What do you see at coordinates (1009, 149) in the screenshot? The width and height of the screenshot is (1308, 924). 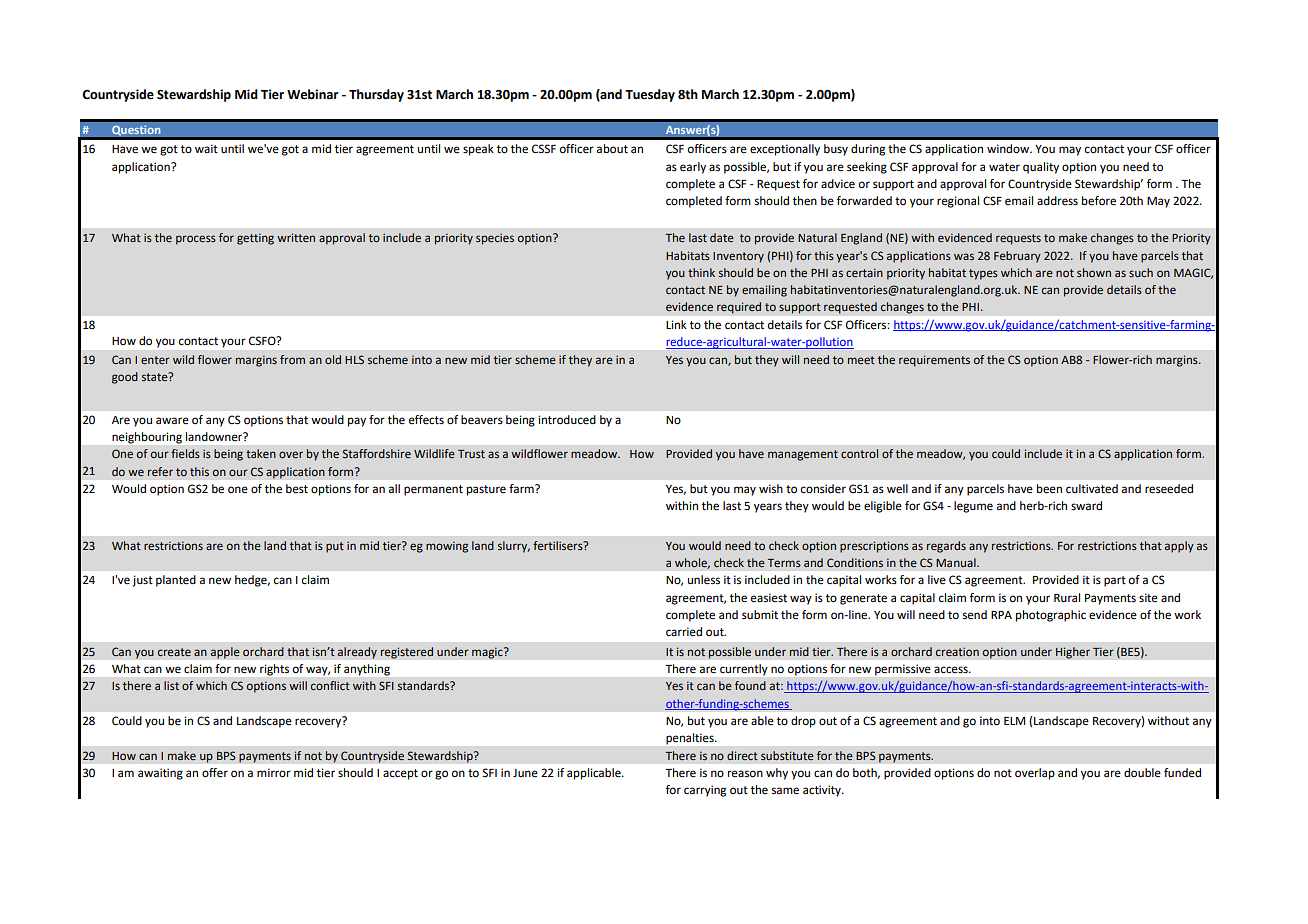 I see `window` at bounding box center [1009, 149].
